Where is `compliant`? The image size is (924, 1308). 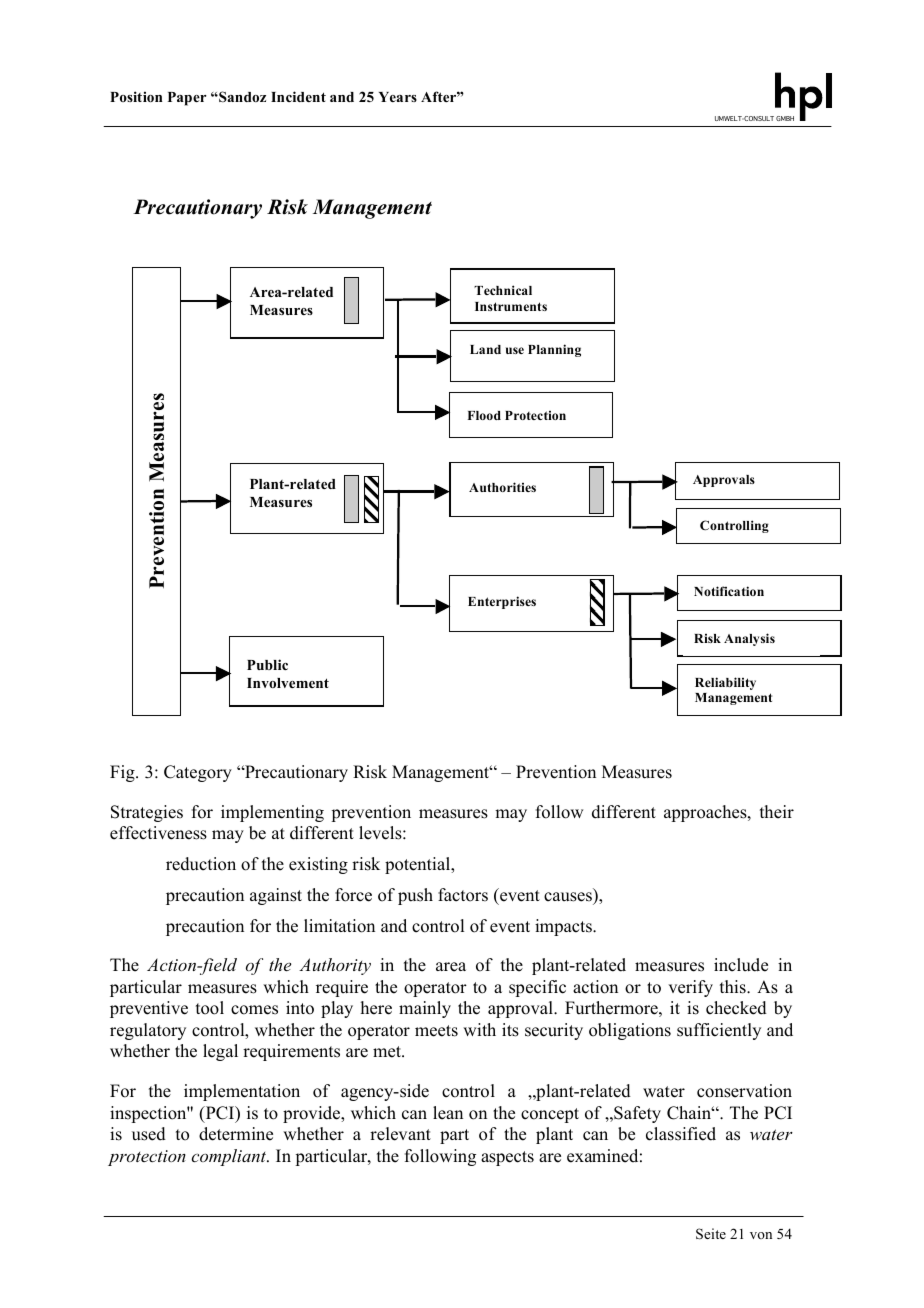
compliant is located at coordinates (230, 1157).
